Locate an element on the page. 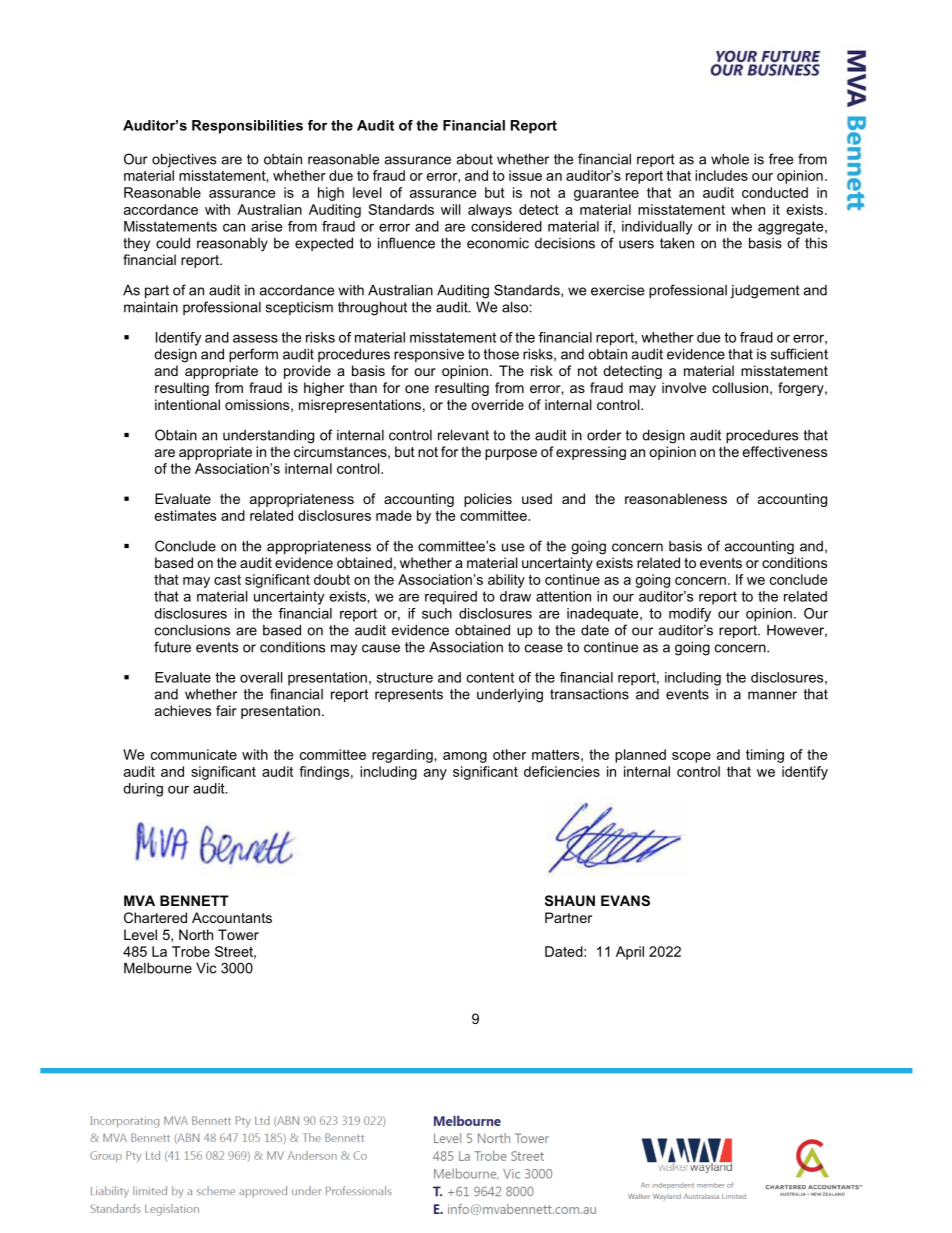  Tower is located at coordinates (238, 934).
